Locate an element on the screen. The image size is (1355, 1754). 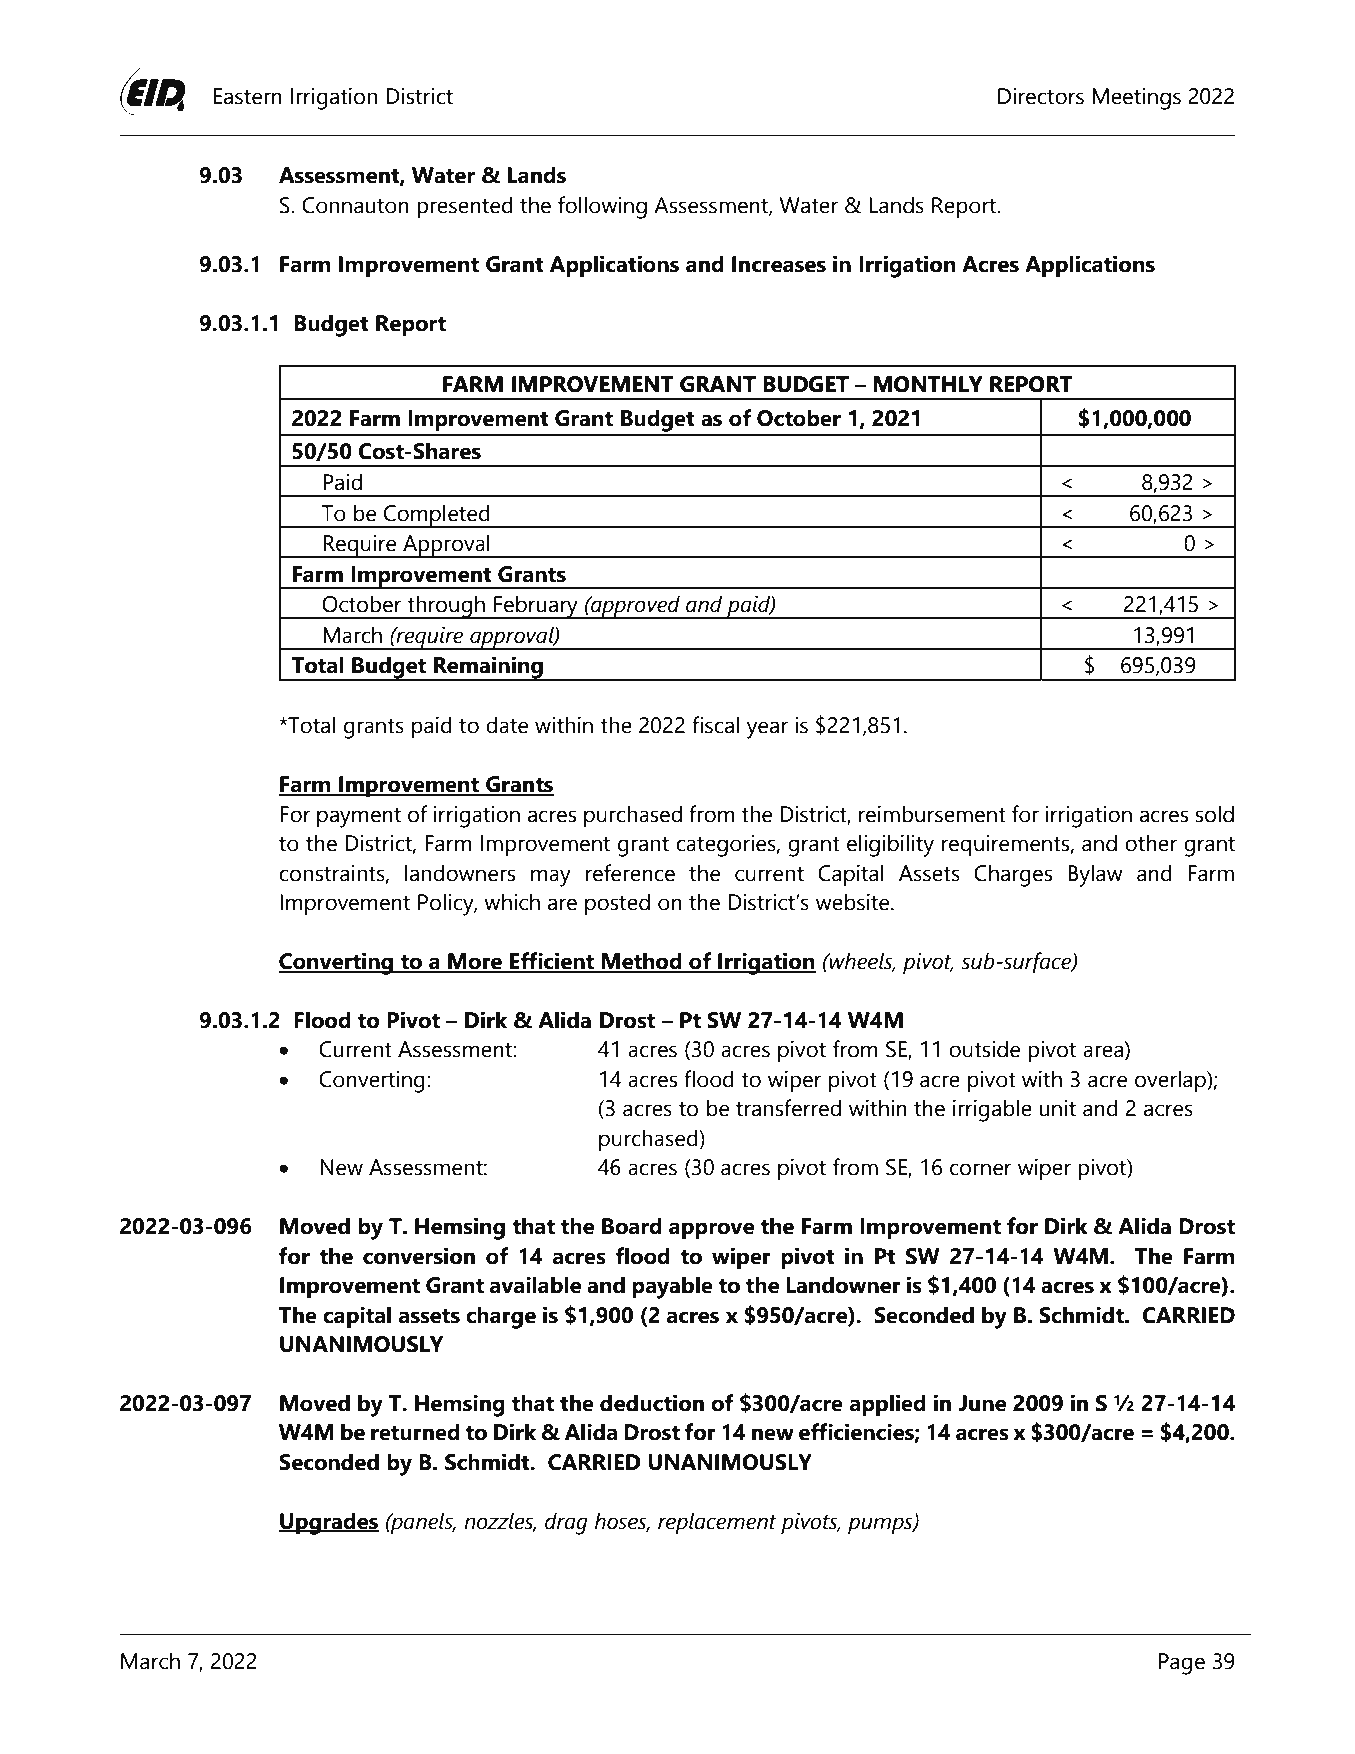
other is located at coordinates (1151, 843).
